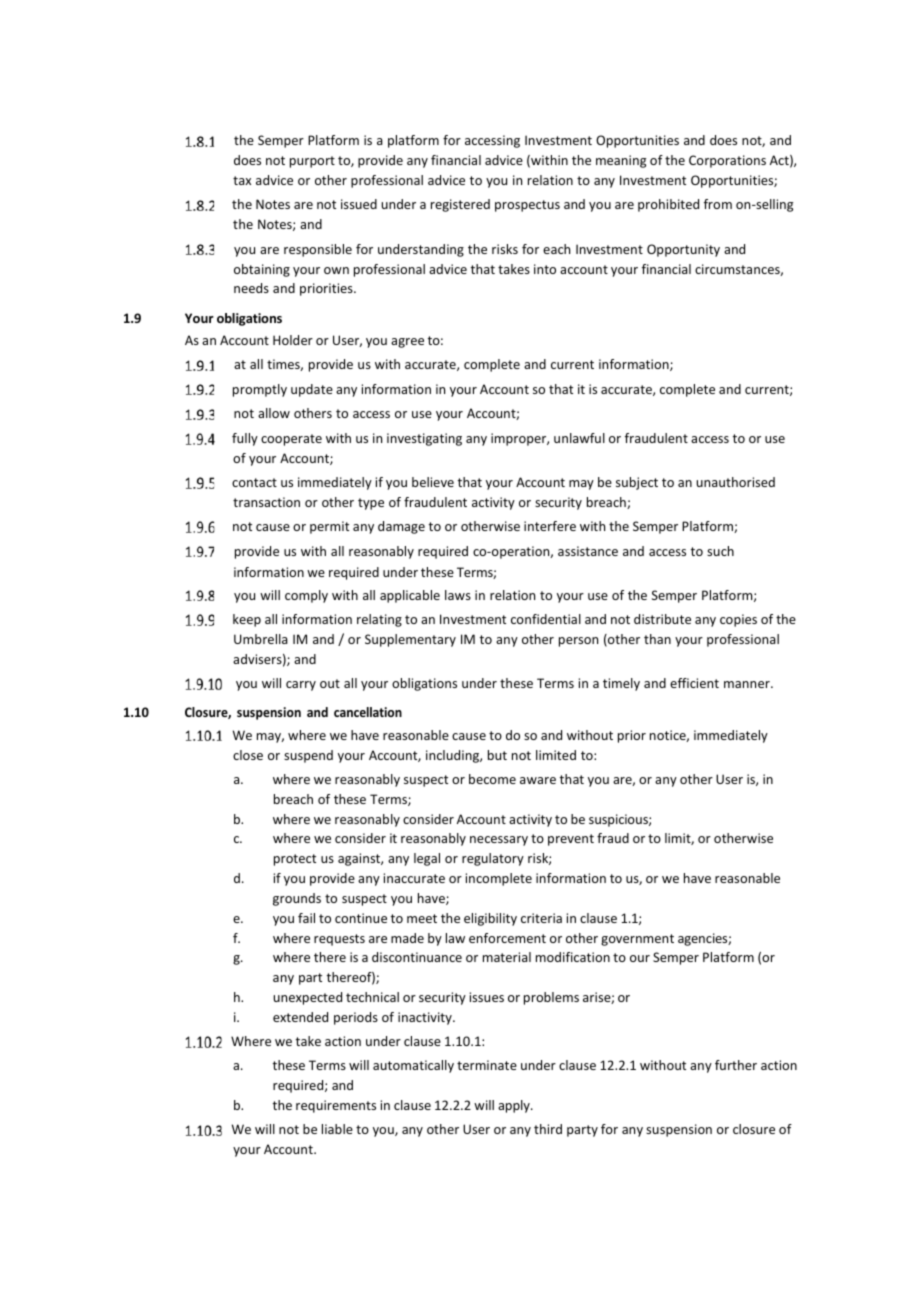 The height and width of the document is (1308, 924). What do you see at coordinates (460, 205) in the document?
I see `registered` at bounding box center [460, 205].
